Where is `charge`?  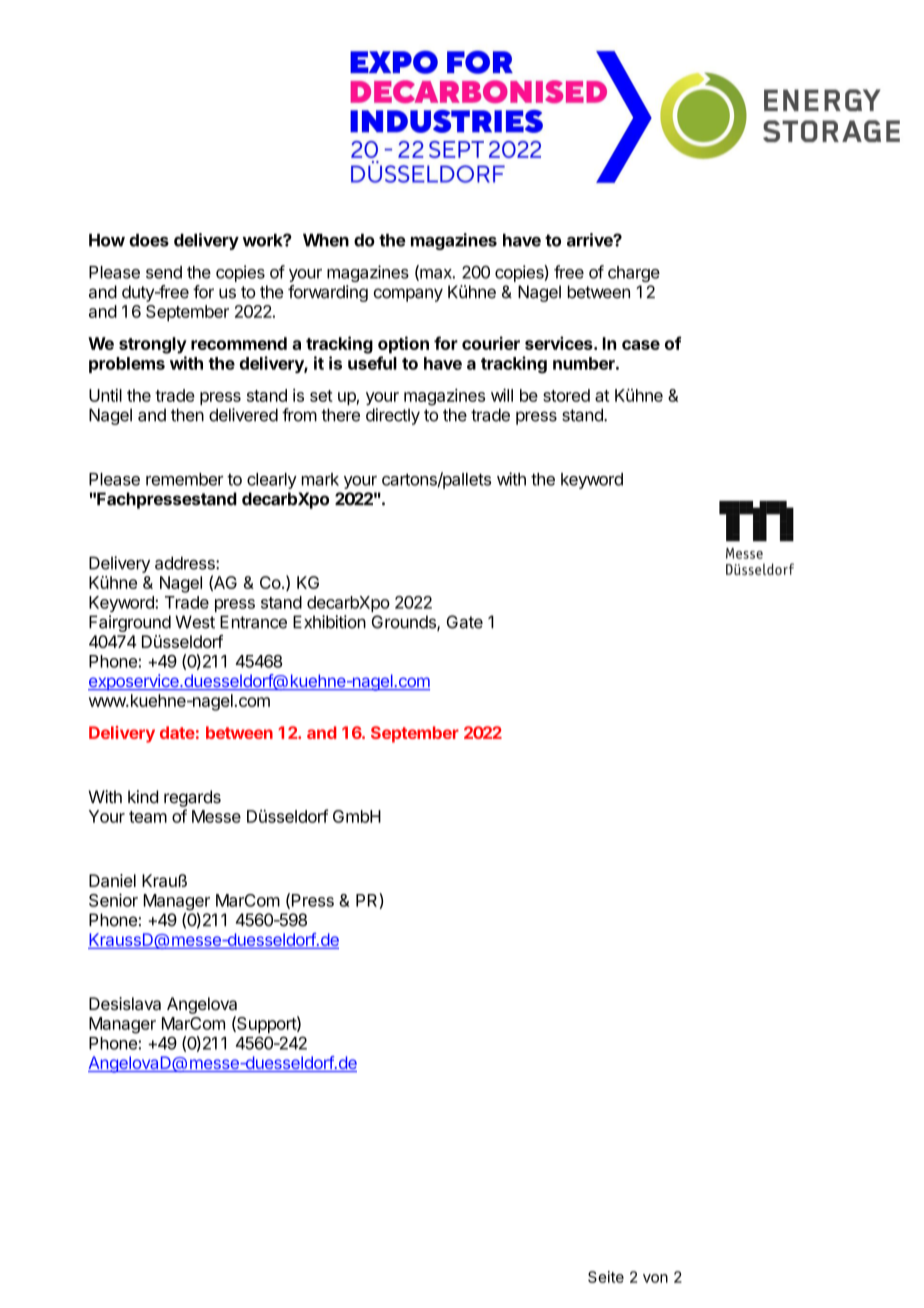 charge is located at coordinates (634, 274).
